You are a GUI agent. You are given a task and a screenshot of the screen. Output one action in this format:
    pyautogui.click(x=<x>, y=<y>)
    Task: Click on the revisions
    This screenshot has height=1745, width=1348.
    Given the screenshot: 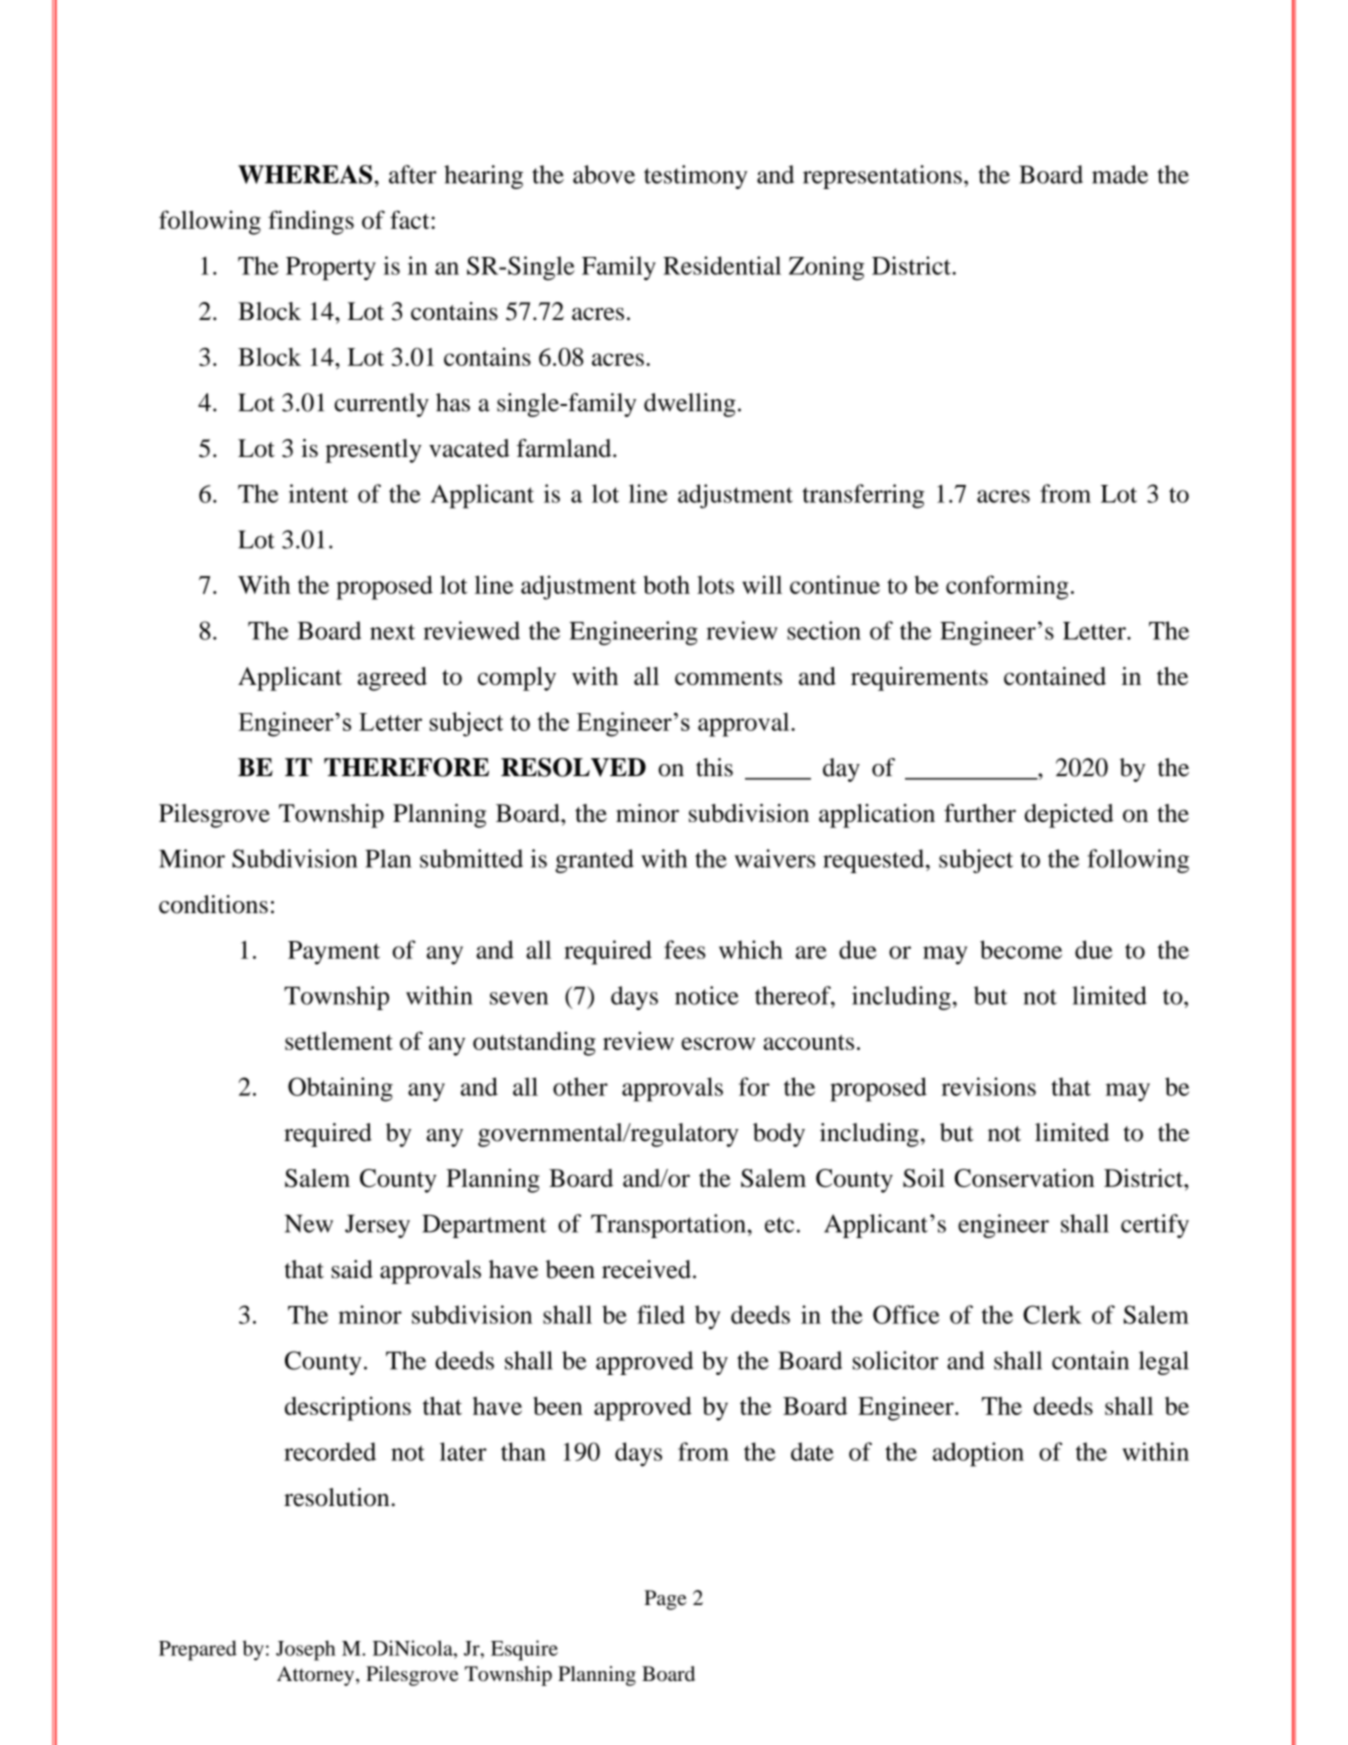 What is the action you would take?
    pyautogui.click(x=988, y=1086)
